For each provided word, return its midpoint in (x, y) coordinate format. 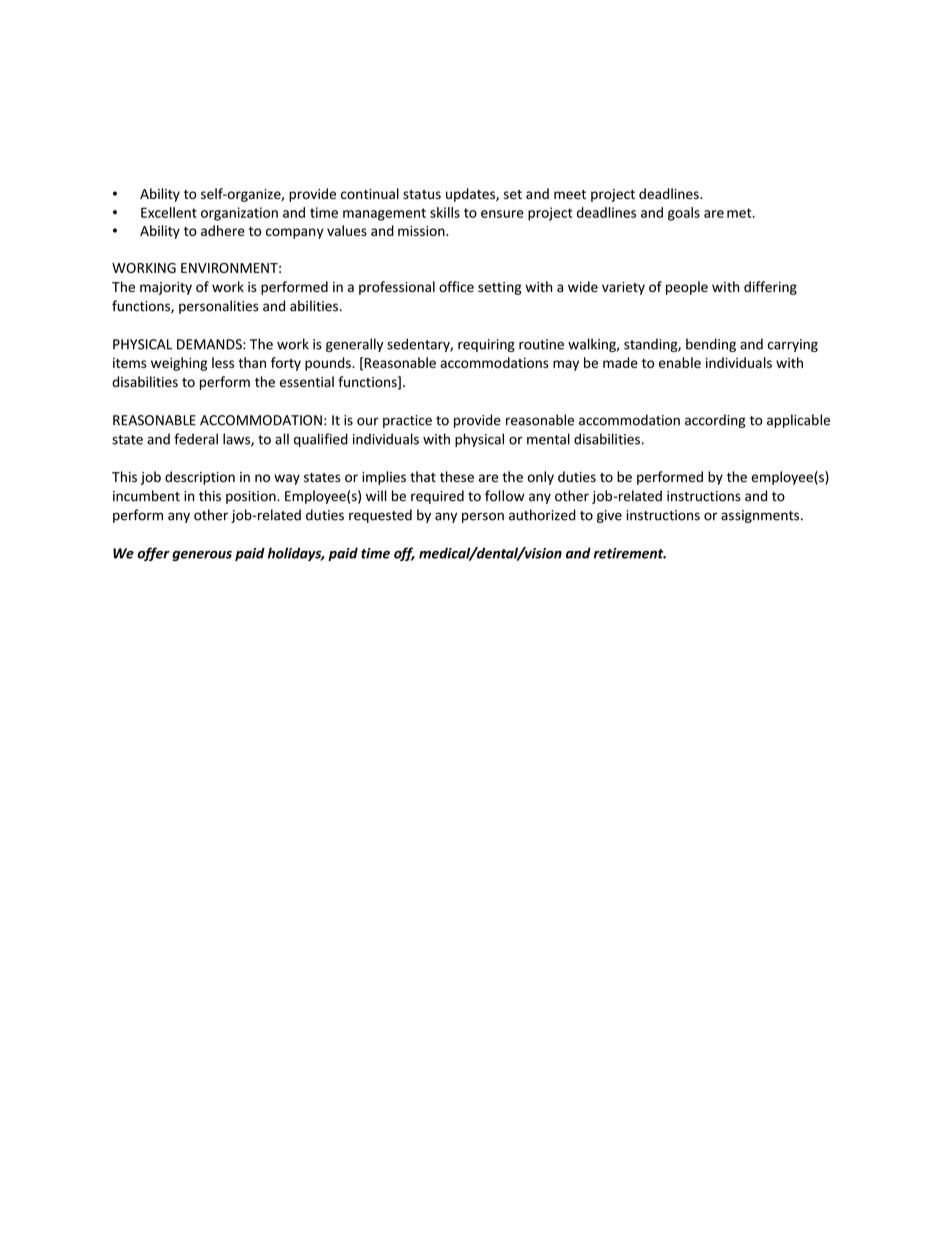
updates (471, 195)
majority (166, 288)
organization (239, 214)
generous (202, 556)
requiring (486, 345)
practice (407, 421)
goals (684, 214)
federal (196, 439)
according (715, 421)
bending (711, 345)
